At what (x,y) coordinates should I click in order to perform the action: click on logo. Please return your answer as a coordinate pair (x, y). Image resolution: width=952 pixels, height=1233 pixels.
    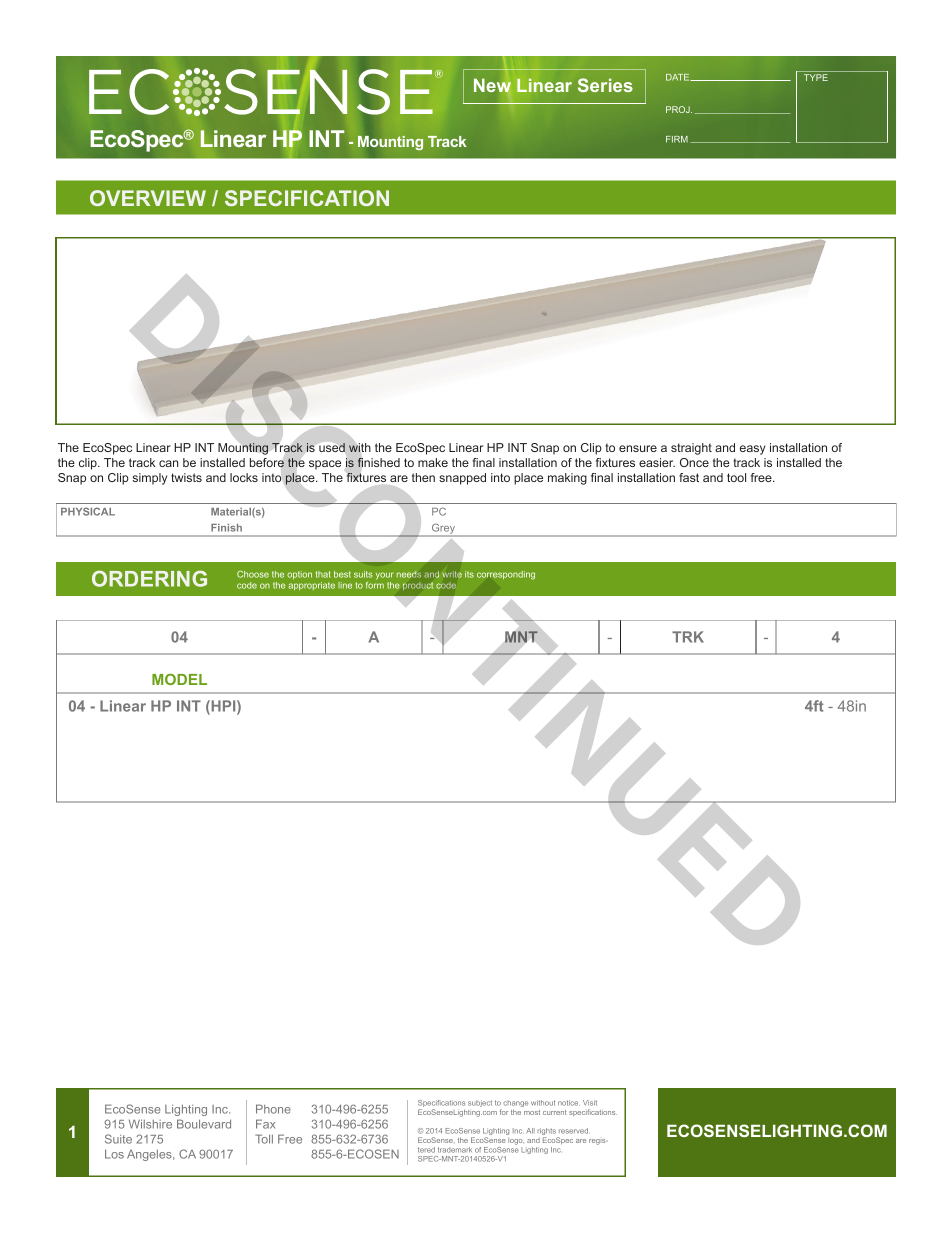
    Looking at the image, I should click on (516, 1141).
